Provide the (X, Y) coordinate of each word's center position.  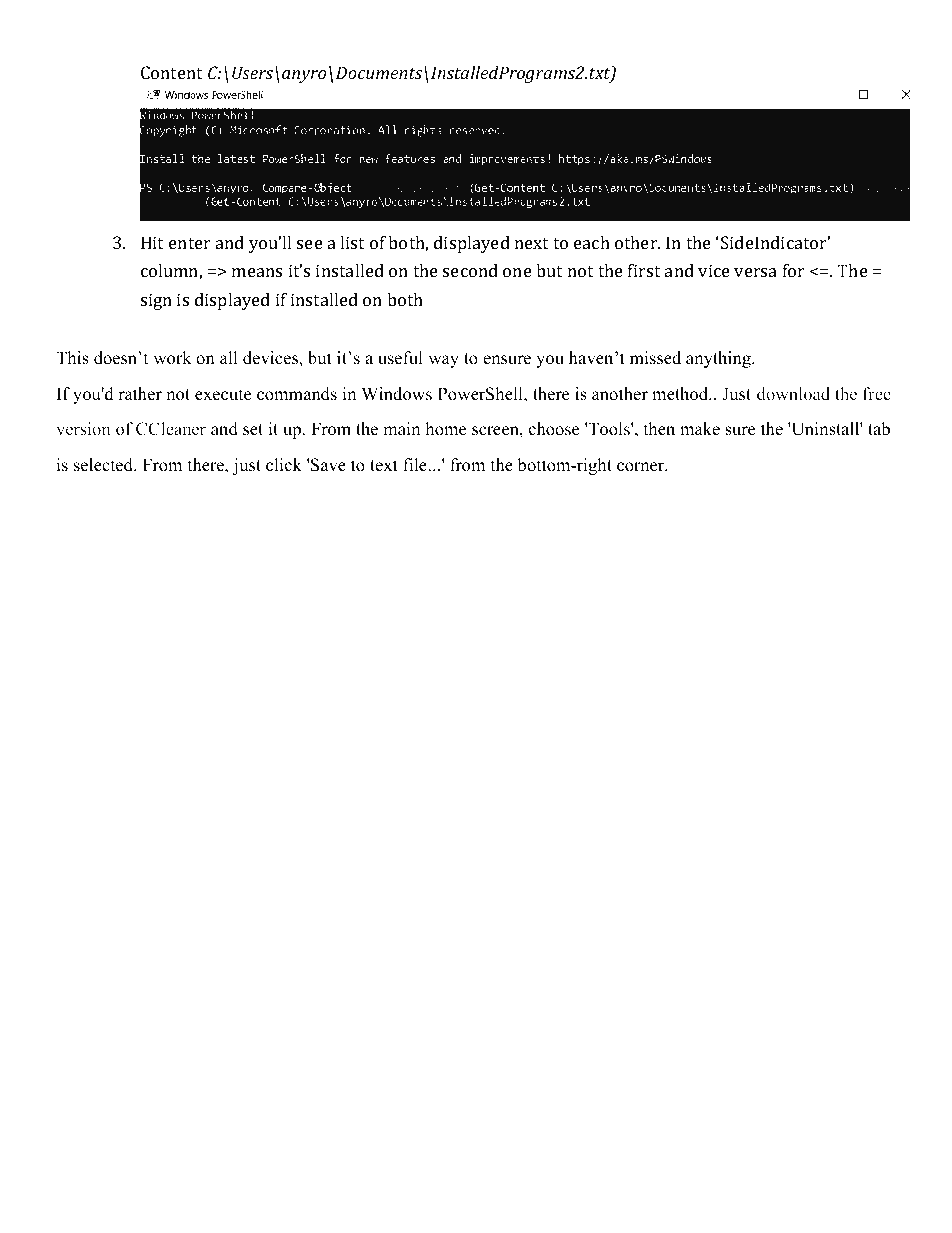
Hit (152, 242)
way (443, 361)
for (794, 270)
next (531, 243)
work (172, 358)
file (415, 465)
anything (719, 359)
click (284, 465)
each (592, 242)
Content (171, 72)
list (352, 242)
